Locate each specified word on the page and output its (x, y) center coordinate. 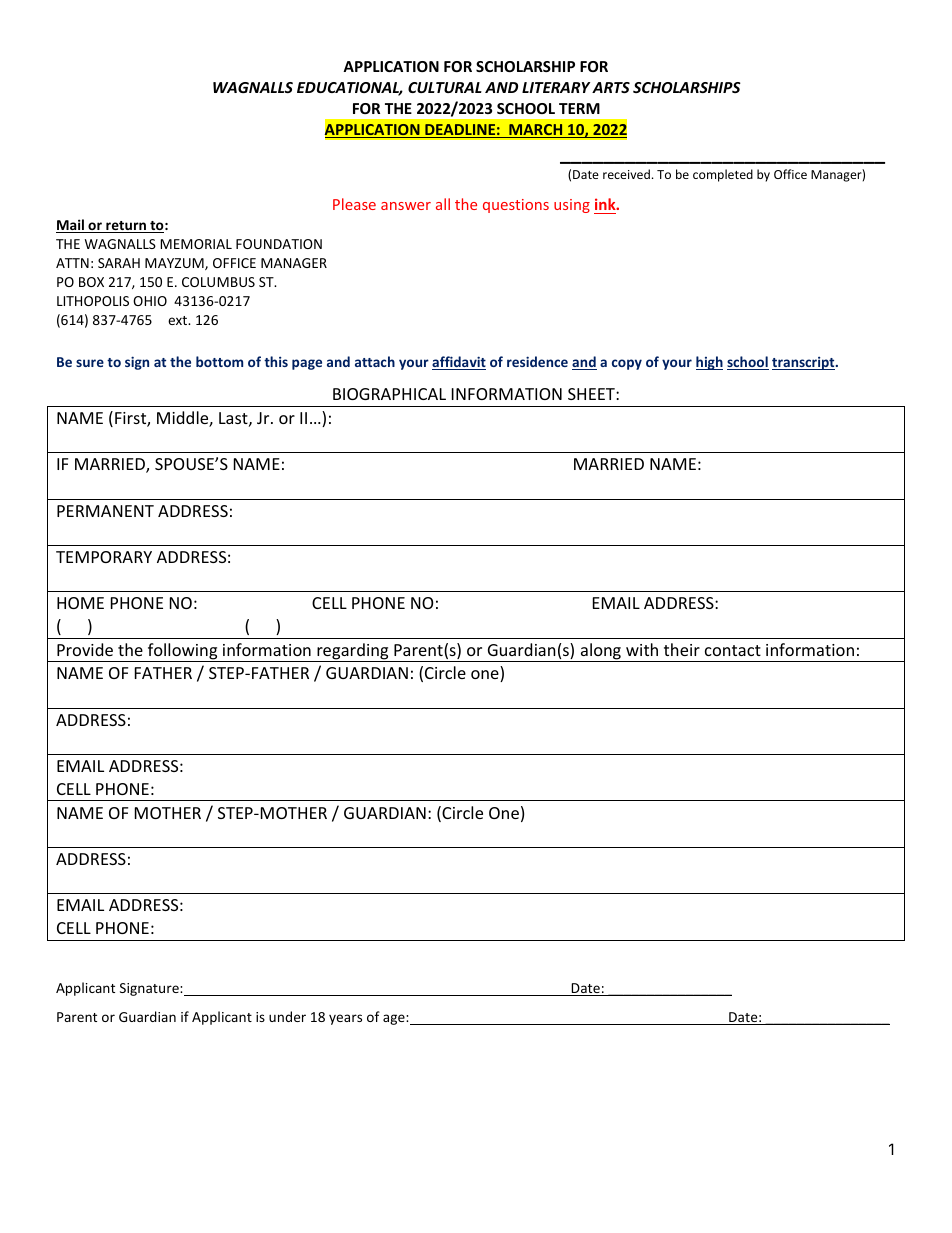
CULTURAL (445, 87)
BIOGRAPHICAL (389, 394)
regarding (353, 652)
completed (723, 175)
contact (733, 650)
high (709, 363)
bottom (219, 361)
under (287, 1016)
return (126, 227)
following (182, 652)
